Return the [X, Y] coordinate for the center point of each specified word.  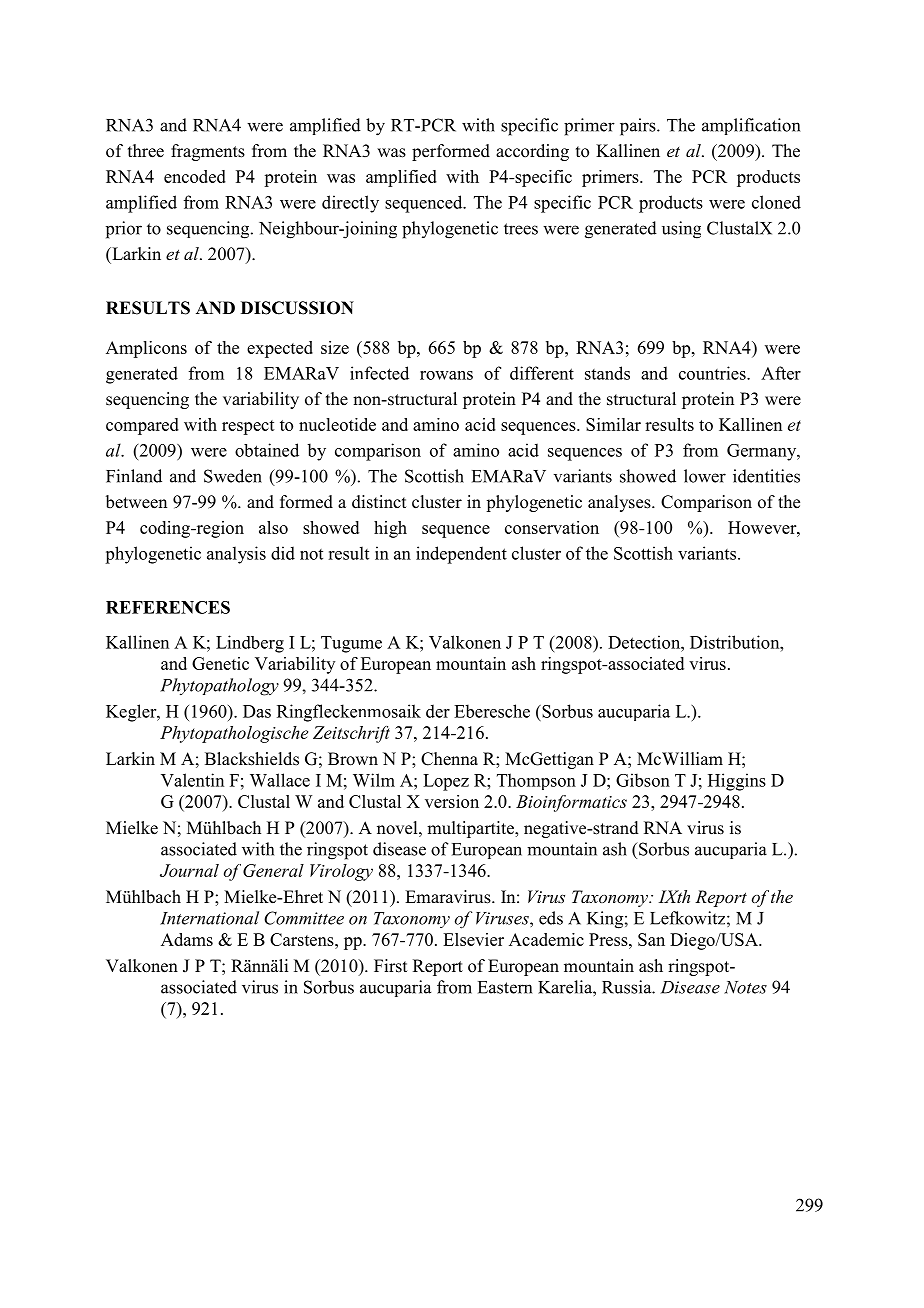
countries [713, 373]
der [438, 711]
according [532, 152]
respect [248, 427]
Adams [187, 939]
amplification [751, 126]
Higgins [737, 782]
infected [379, 373]
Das [257, 711]
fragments [208, 152]
